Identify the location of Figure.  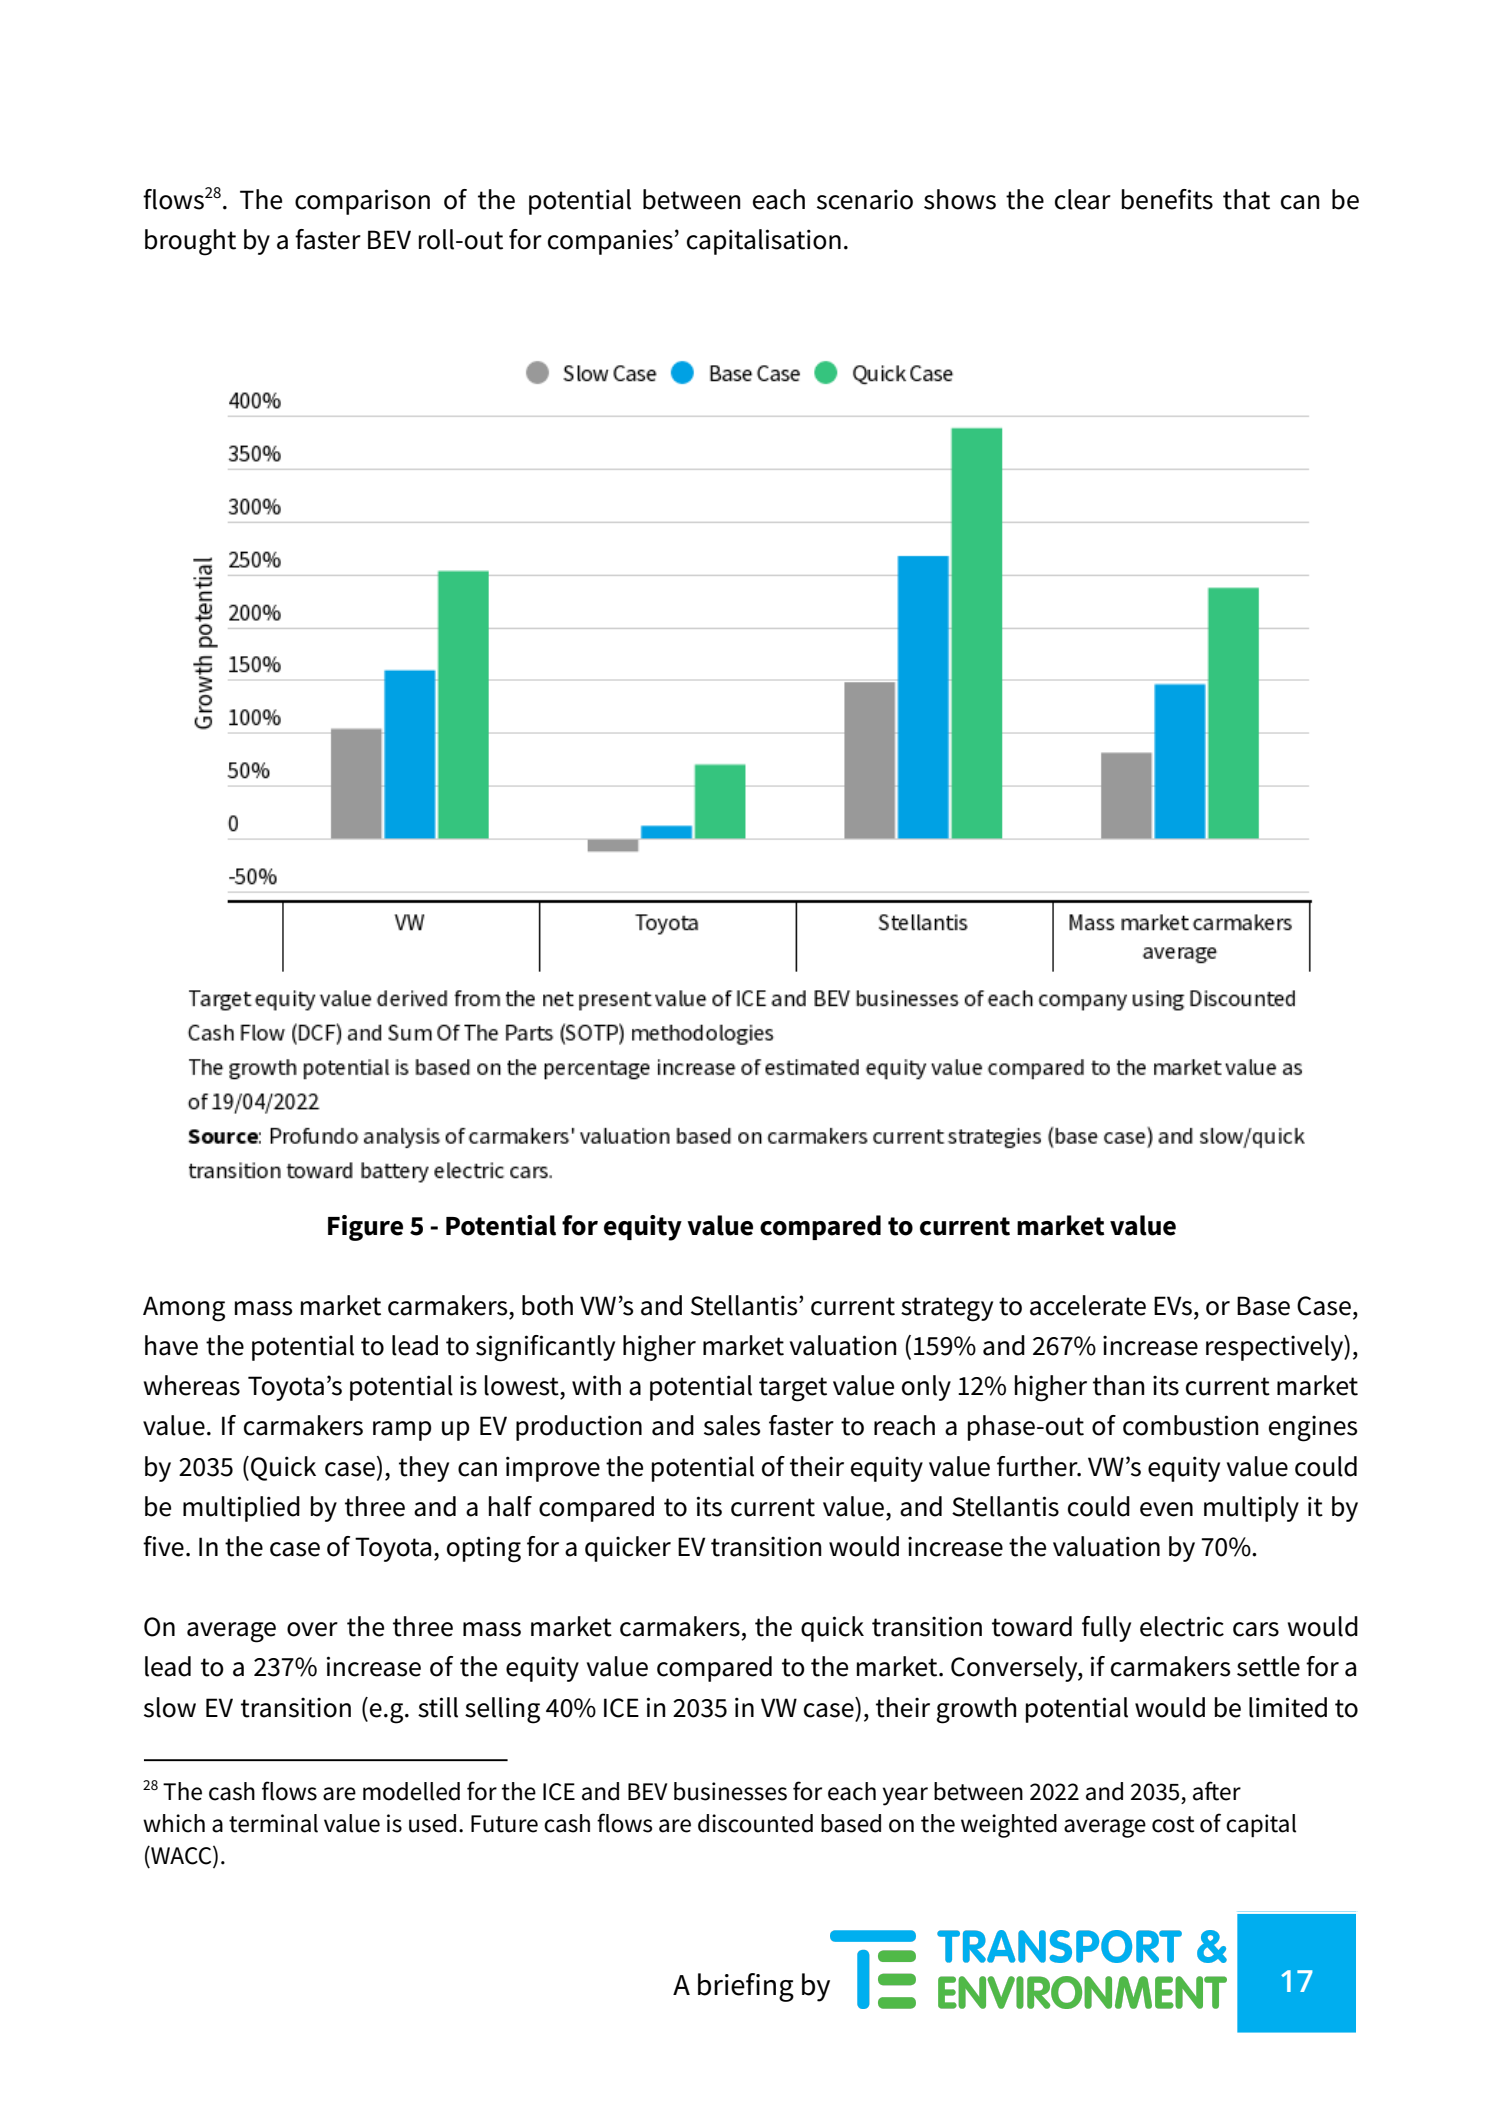
(365, 1228).
